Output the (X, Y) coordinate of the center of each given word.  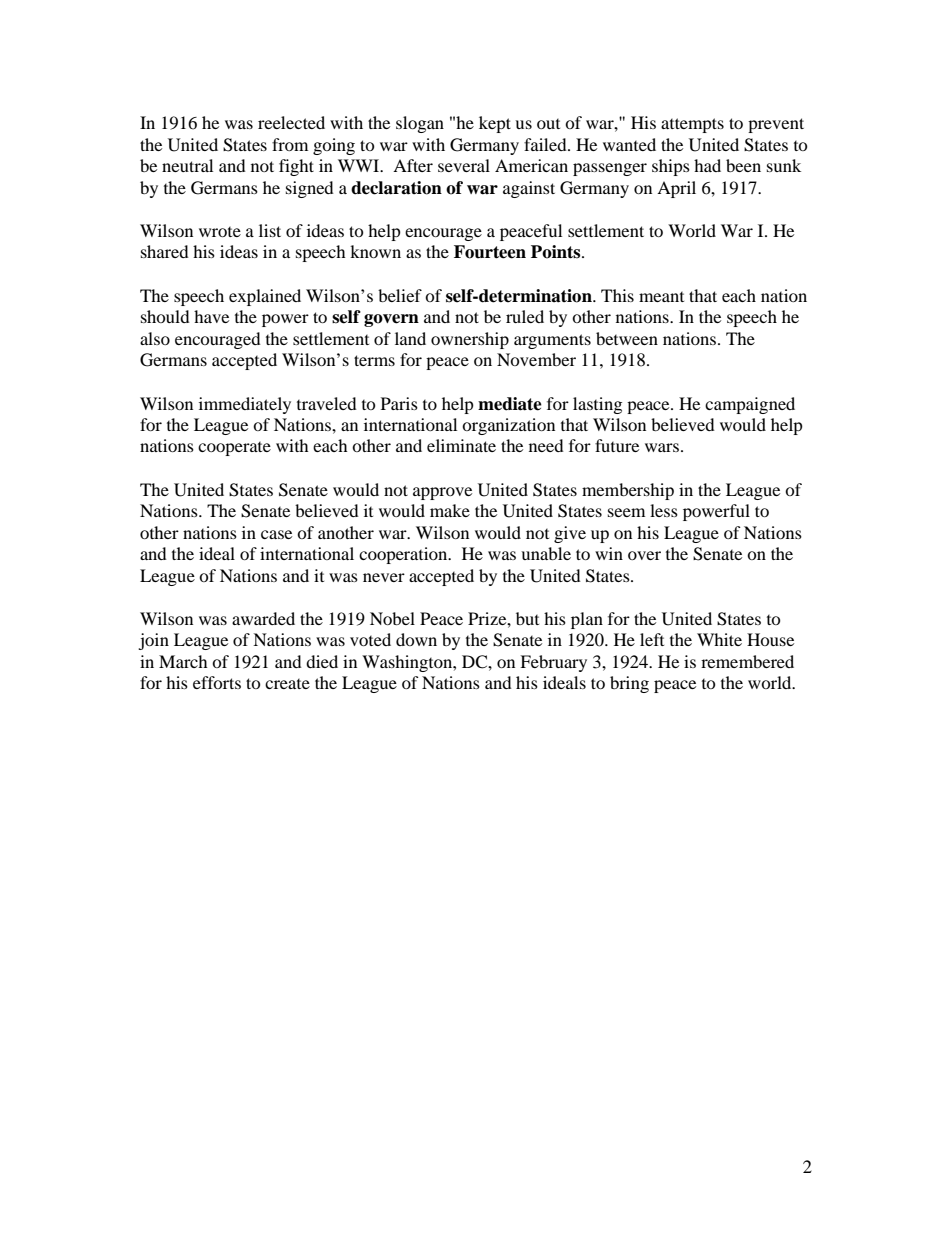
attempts (692, 125)
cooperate (234, 449)
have (211, 316)
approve (442, 493)
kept (495, 124)
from (290, 144)
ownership (470, 340)
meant (661, 297)
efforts (217, 682)
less (664, 510)
